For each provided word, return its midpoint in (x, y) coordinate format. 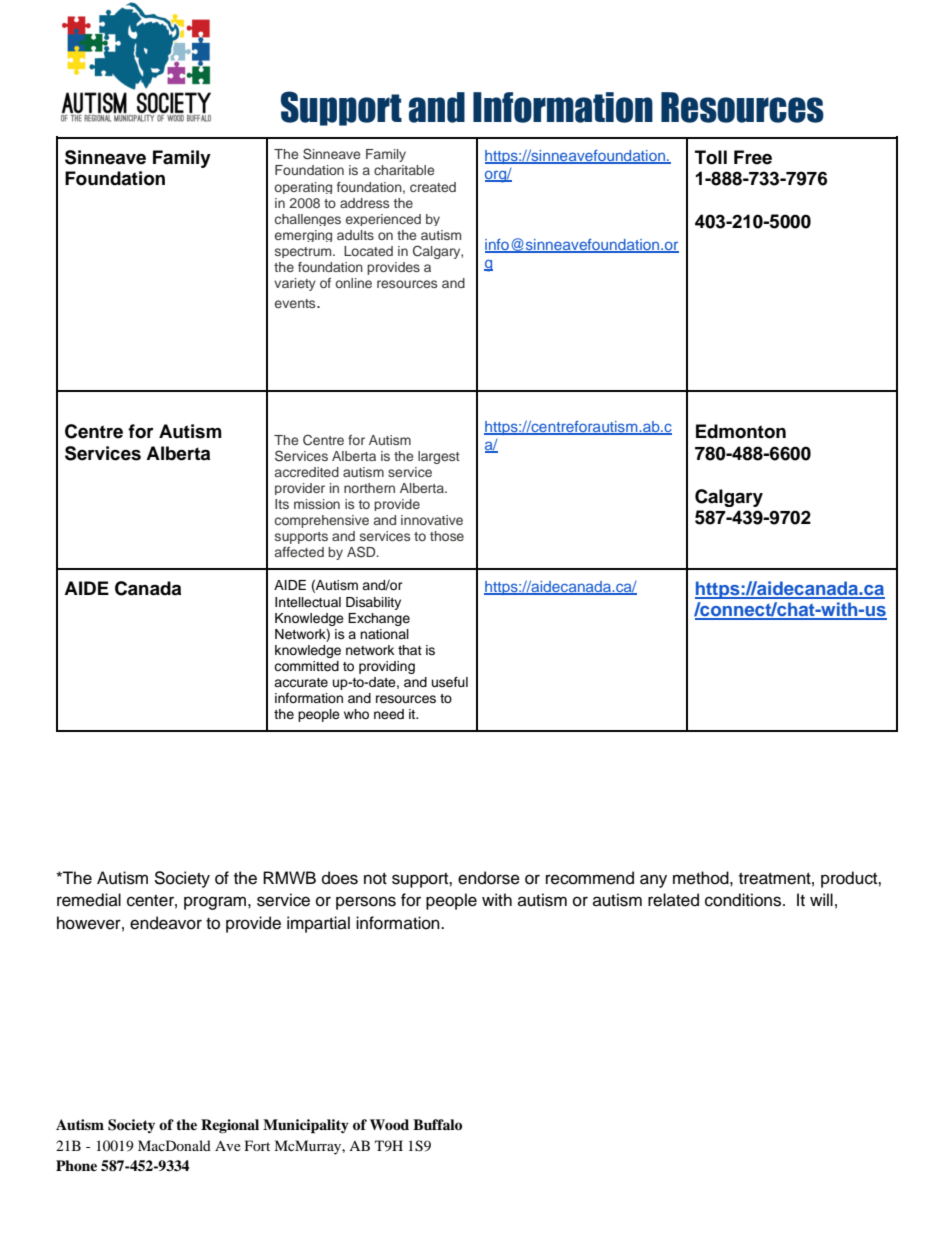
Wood (389, 1124)
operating (303, 188)
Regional (230, 1126)
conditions (744, 900)
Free (753, 157)
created (433, 187)
